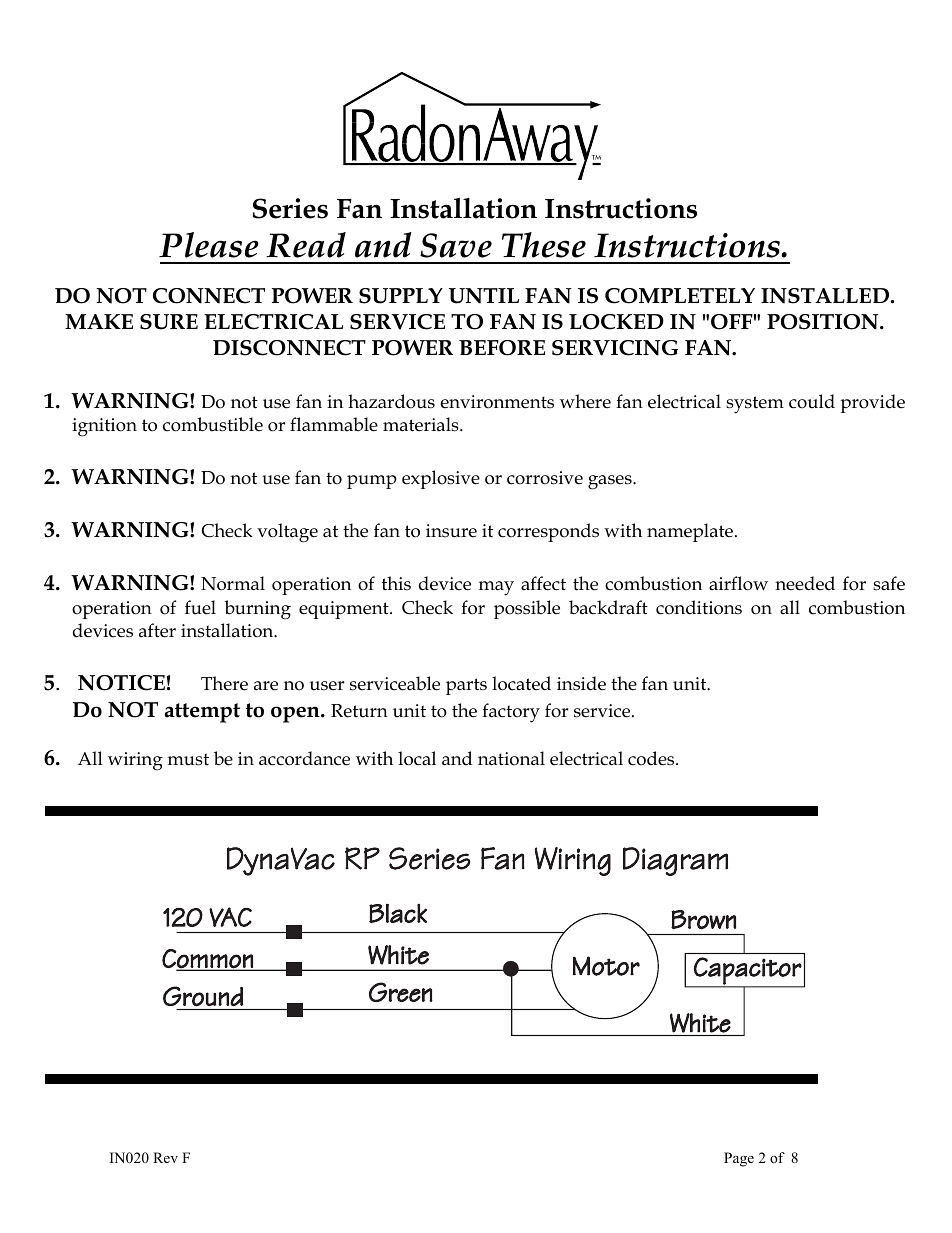 Image resolution: width=952 pixels, height=1233 pixels. I want to click on Page, so click(739, 1159).
